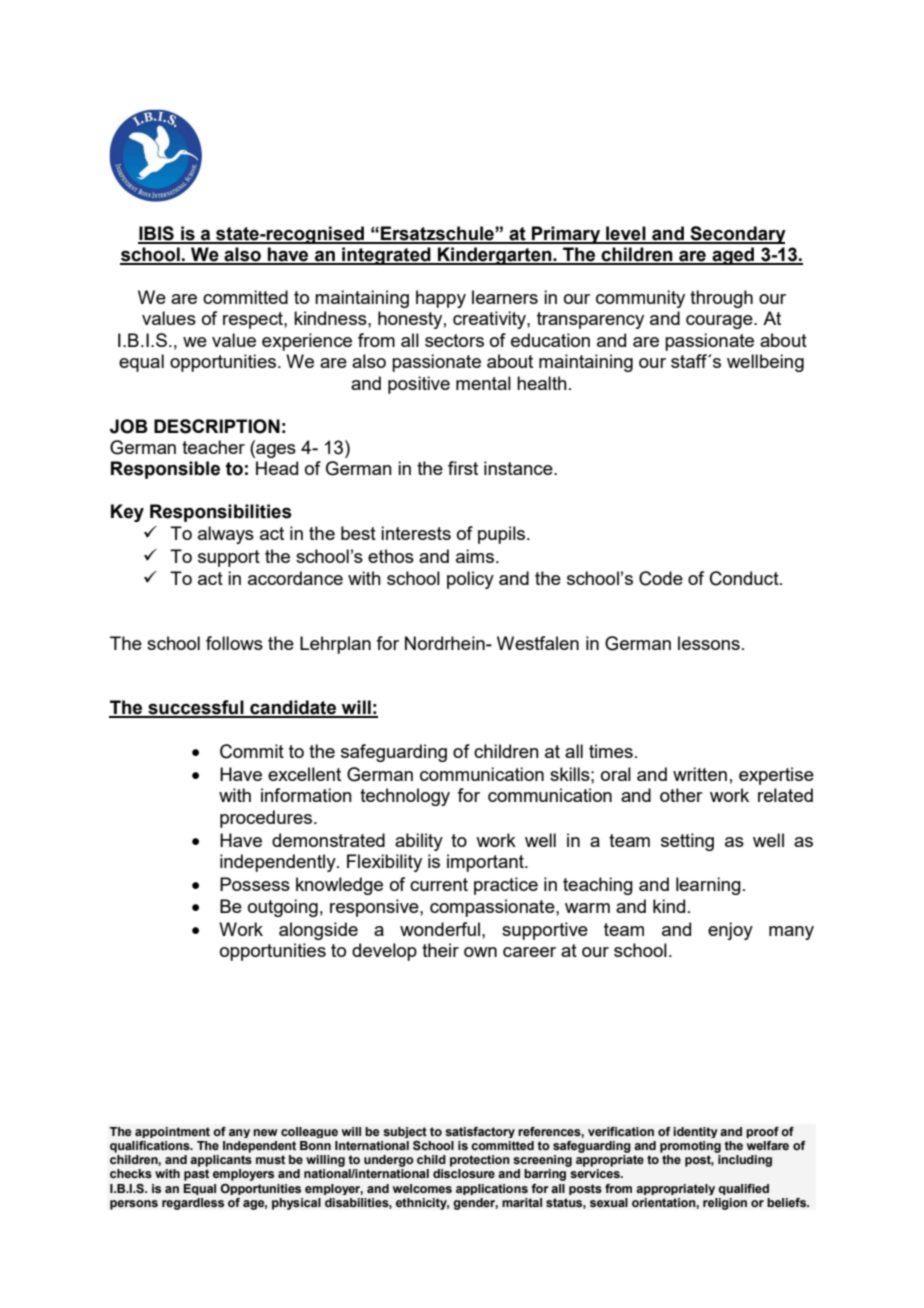 The image size is (924, 1308). Describe the element at coordinates (733, 256) in the screenshot. I see `aged` at that location.
